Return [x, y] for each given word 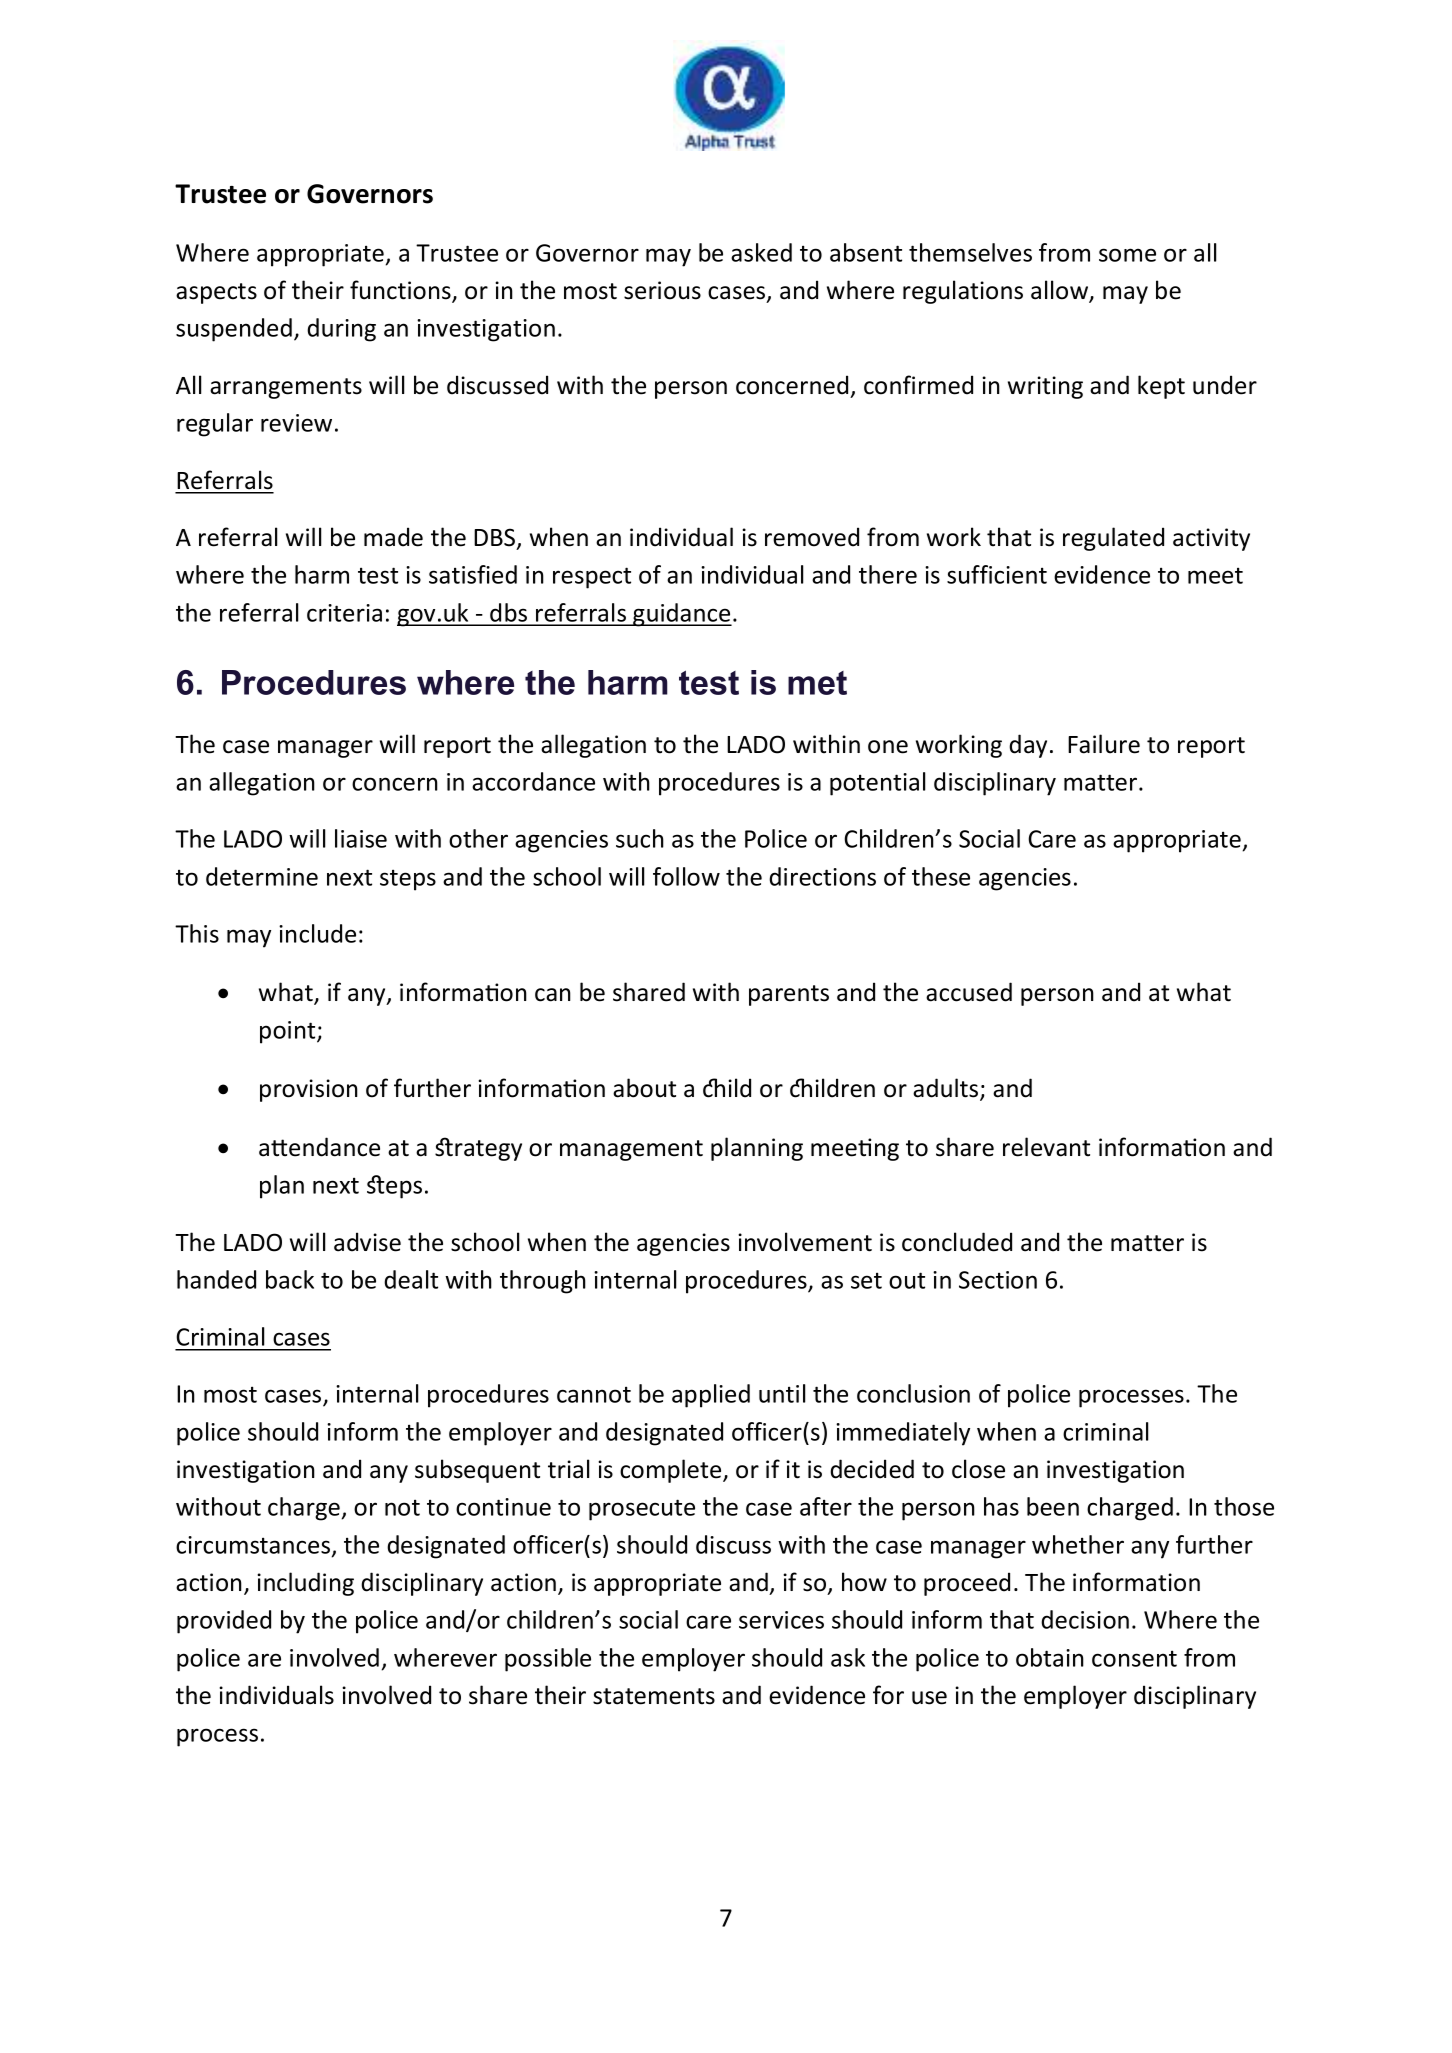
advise [367, 1242]
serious [662, 290]
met [817, 683]
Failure [1104, 744]
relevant [1046, 1147]
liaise [361, 838]
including [305, 1584]
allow [1061, 291]
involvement [805, 1242]
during [341, 330]
